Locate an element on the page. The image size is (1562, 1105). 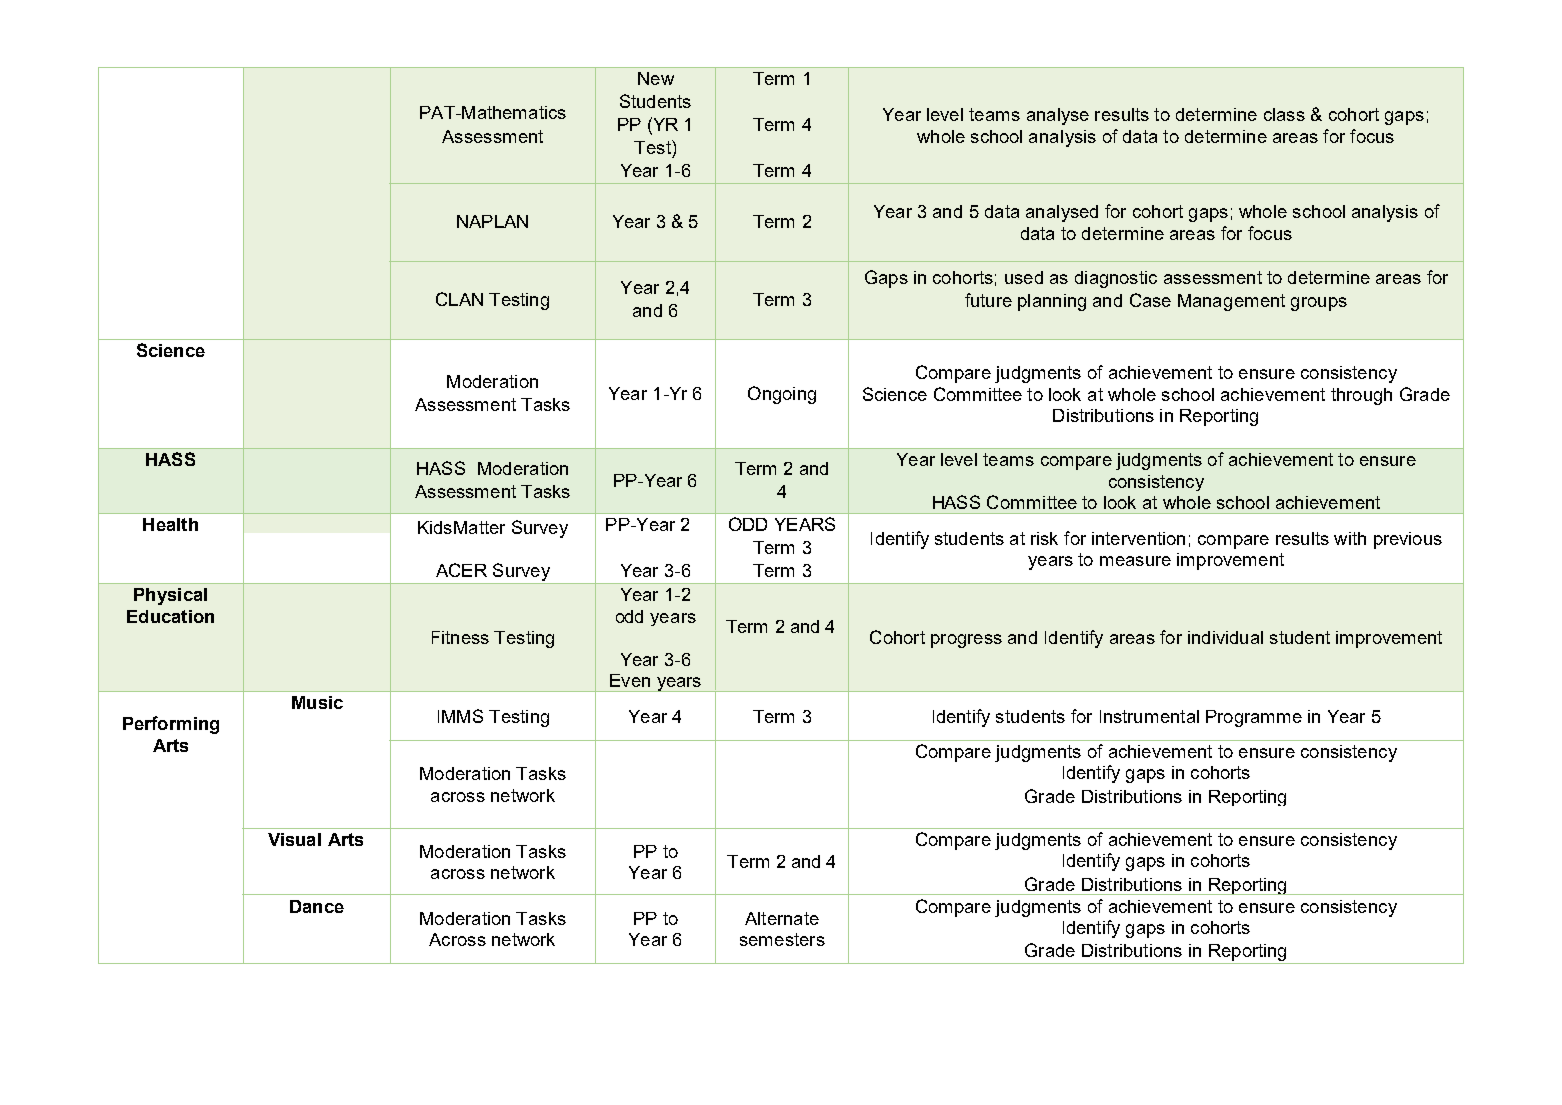
diagnostic is located at coordinates (1116, 279).
